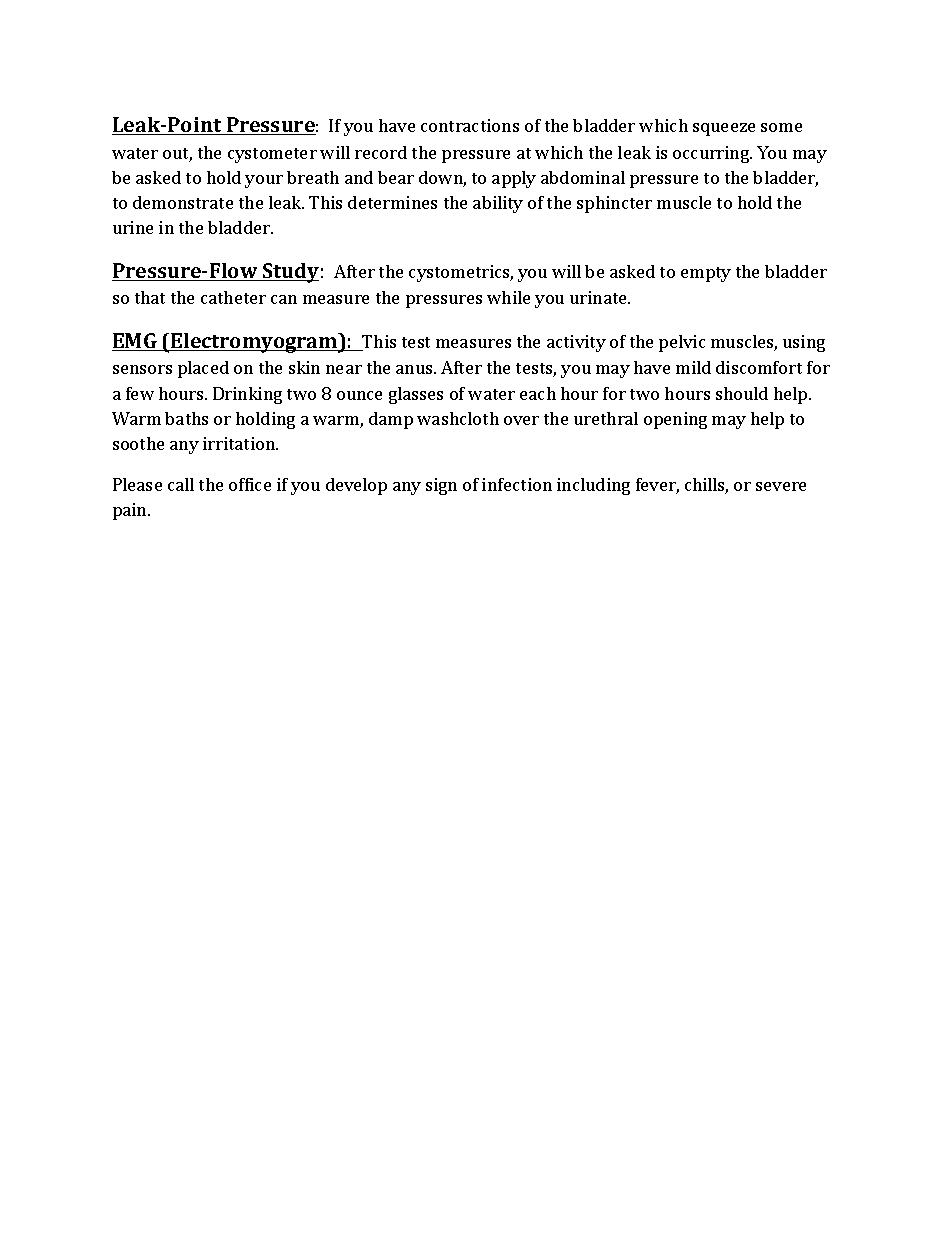 Image resolution: width=952 pixels, height=1233 pixels. I want to click on urine, so click(133, 227).
